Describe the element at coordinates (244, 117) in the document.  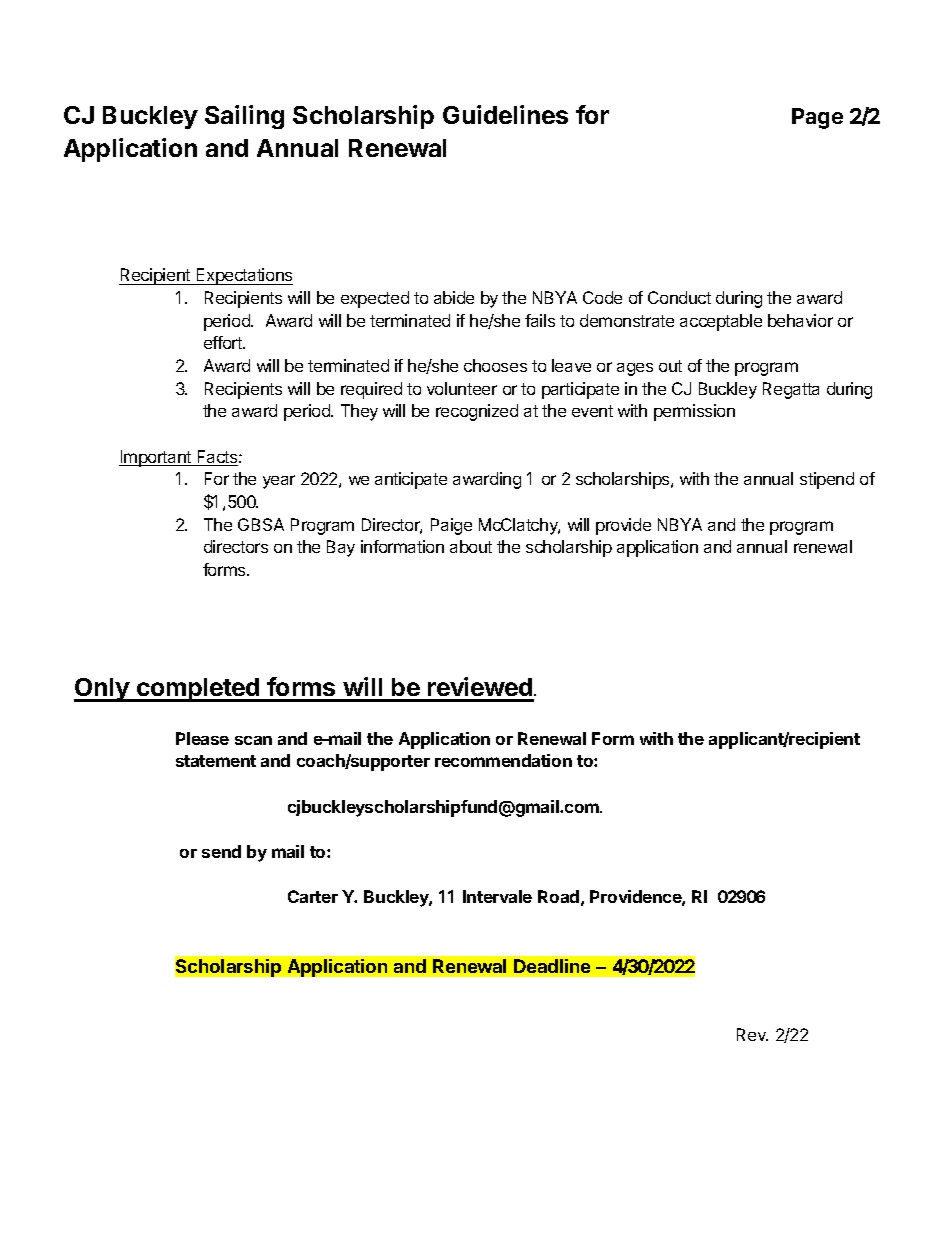
I see `Sailing` at that location.
